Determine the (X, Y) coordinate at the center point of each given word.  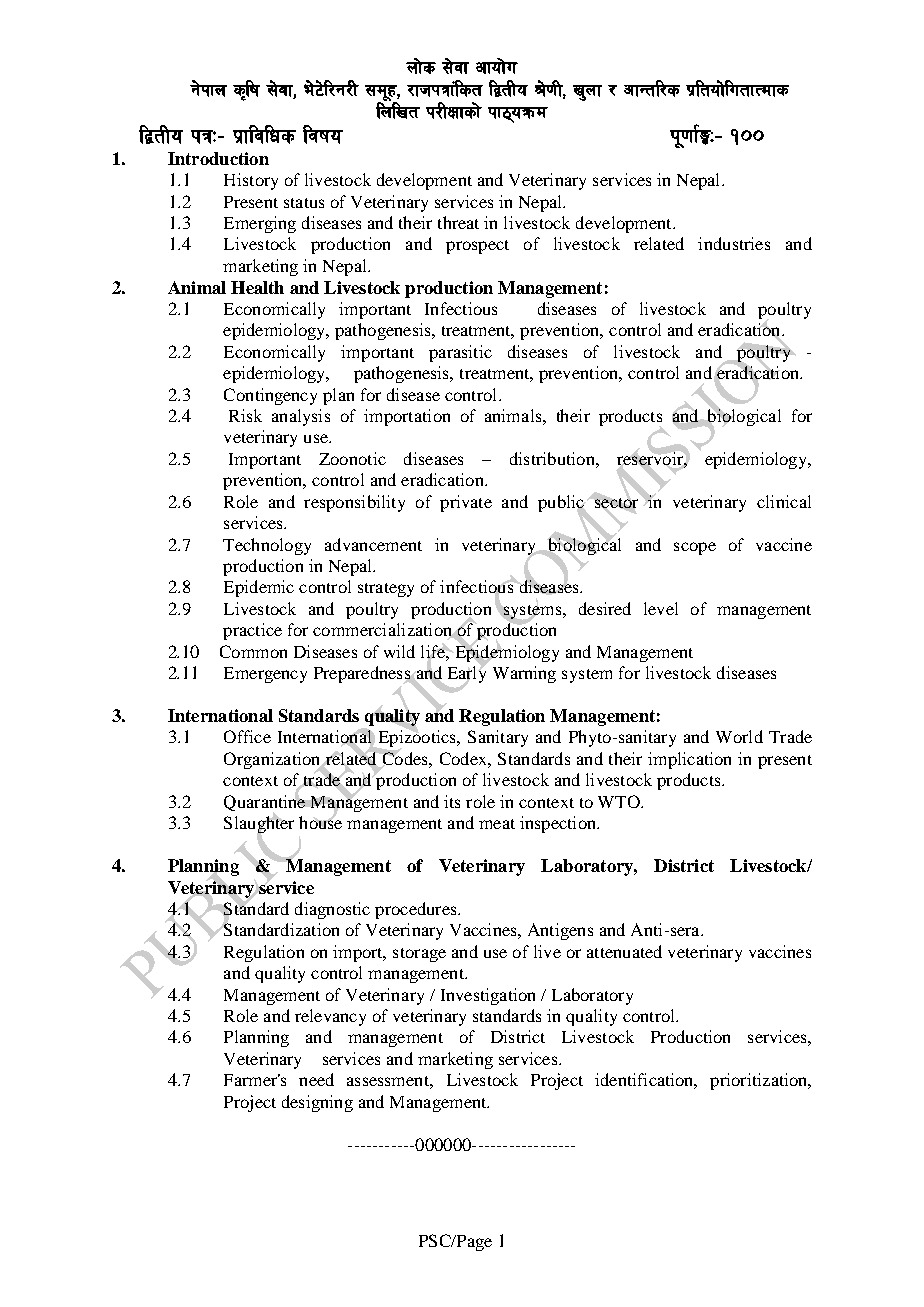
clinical (784, 501)
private (466, 503)
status (304, 203)
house (320, 821)
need (316, 1079)
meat (497, 824)
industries (734, 243)
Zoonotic (352, 458)
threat (458, 222)
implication (689, 760)
